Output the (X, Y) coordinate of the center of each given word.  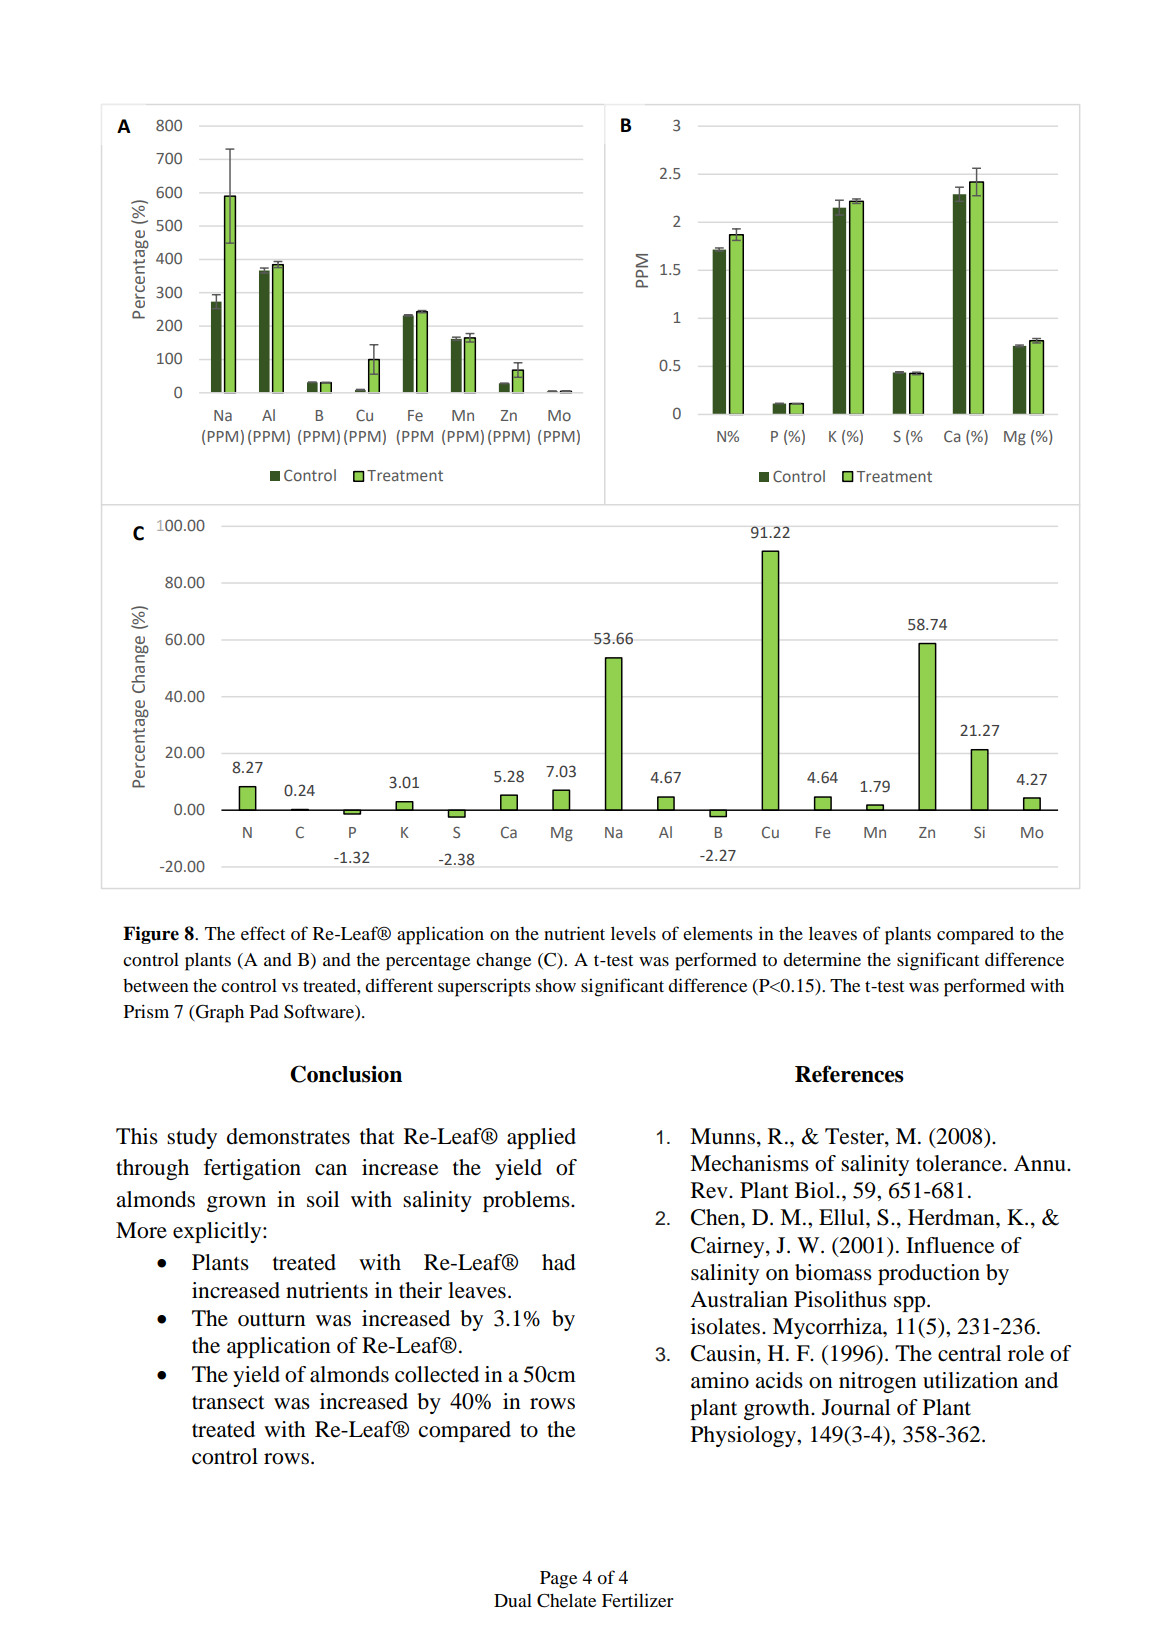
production (929, 1274)
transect (228, 1402)
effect (263, 933)
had (559, 1262)
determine (822, 959)
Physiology (744, 1436)
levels (633, 933)
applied (541, 1138)
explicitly (218, 1232)
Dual (513, 1600)
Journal (856, 1407)
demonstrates (288, 1136)
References (849, 1074)
